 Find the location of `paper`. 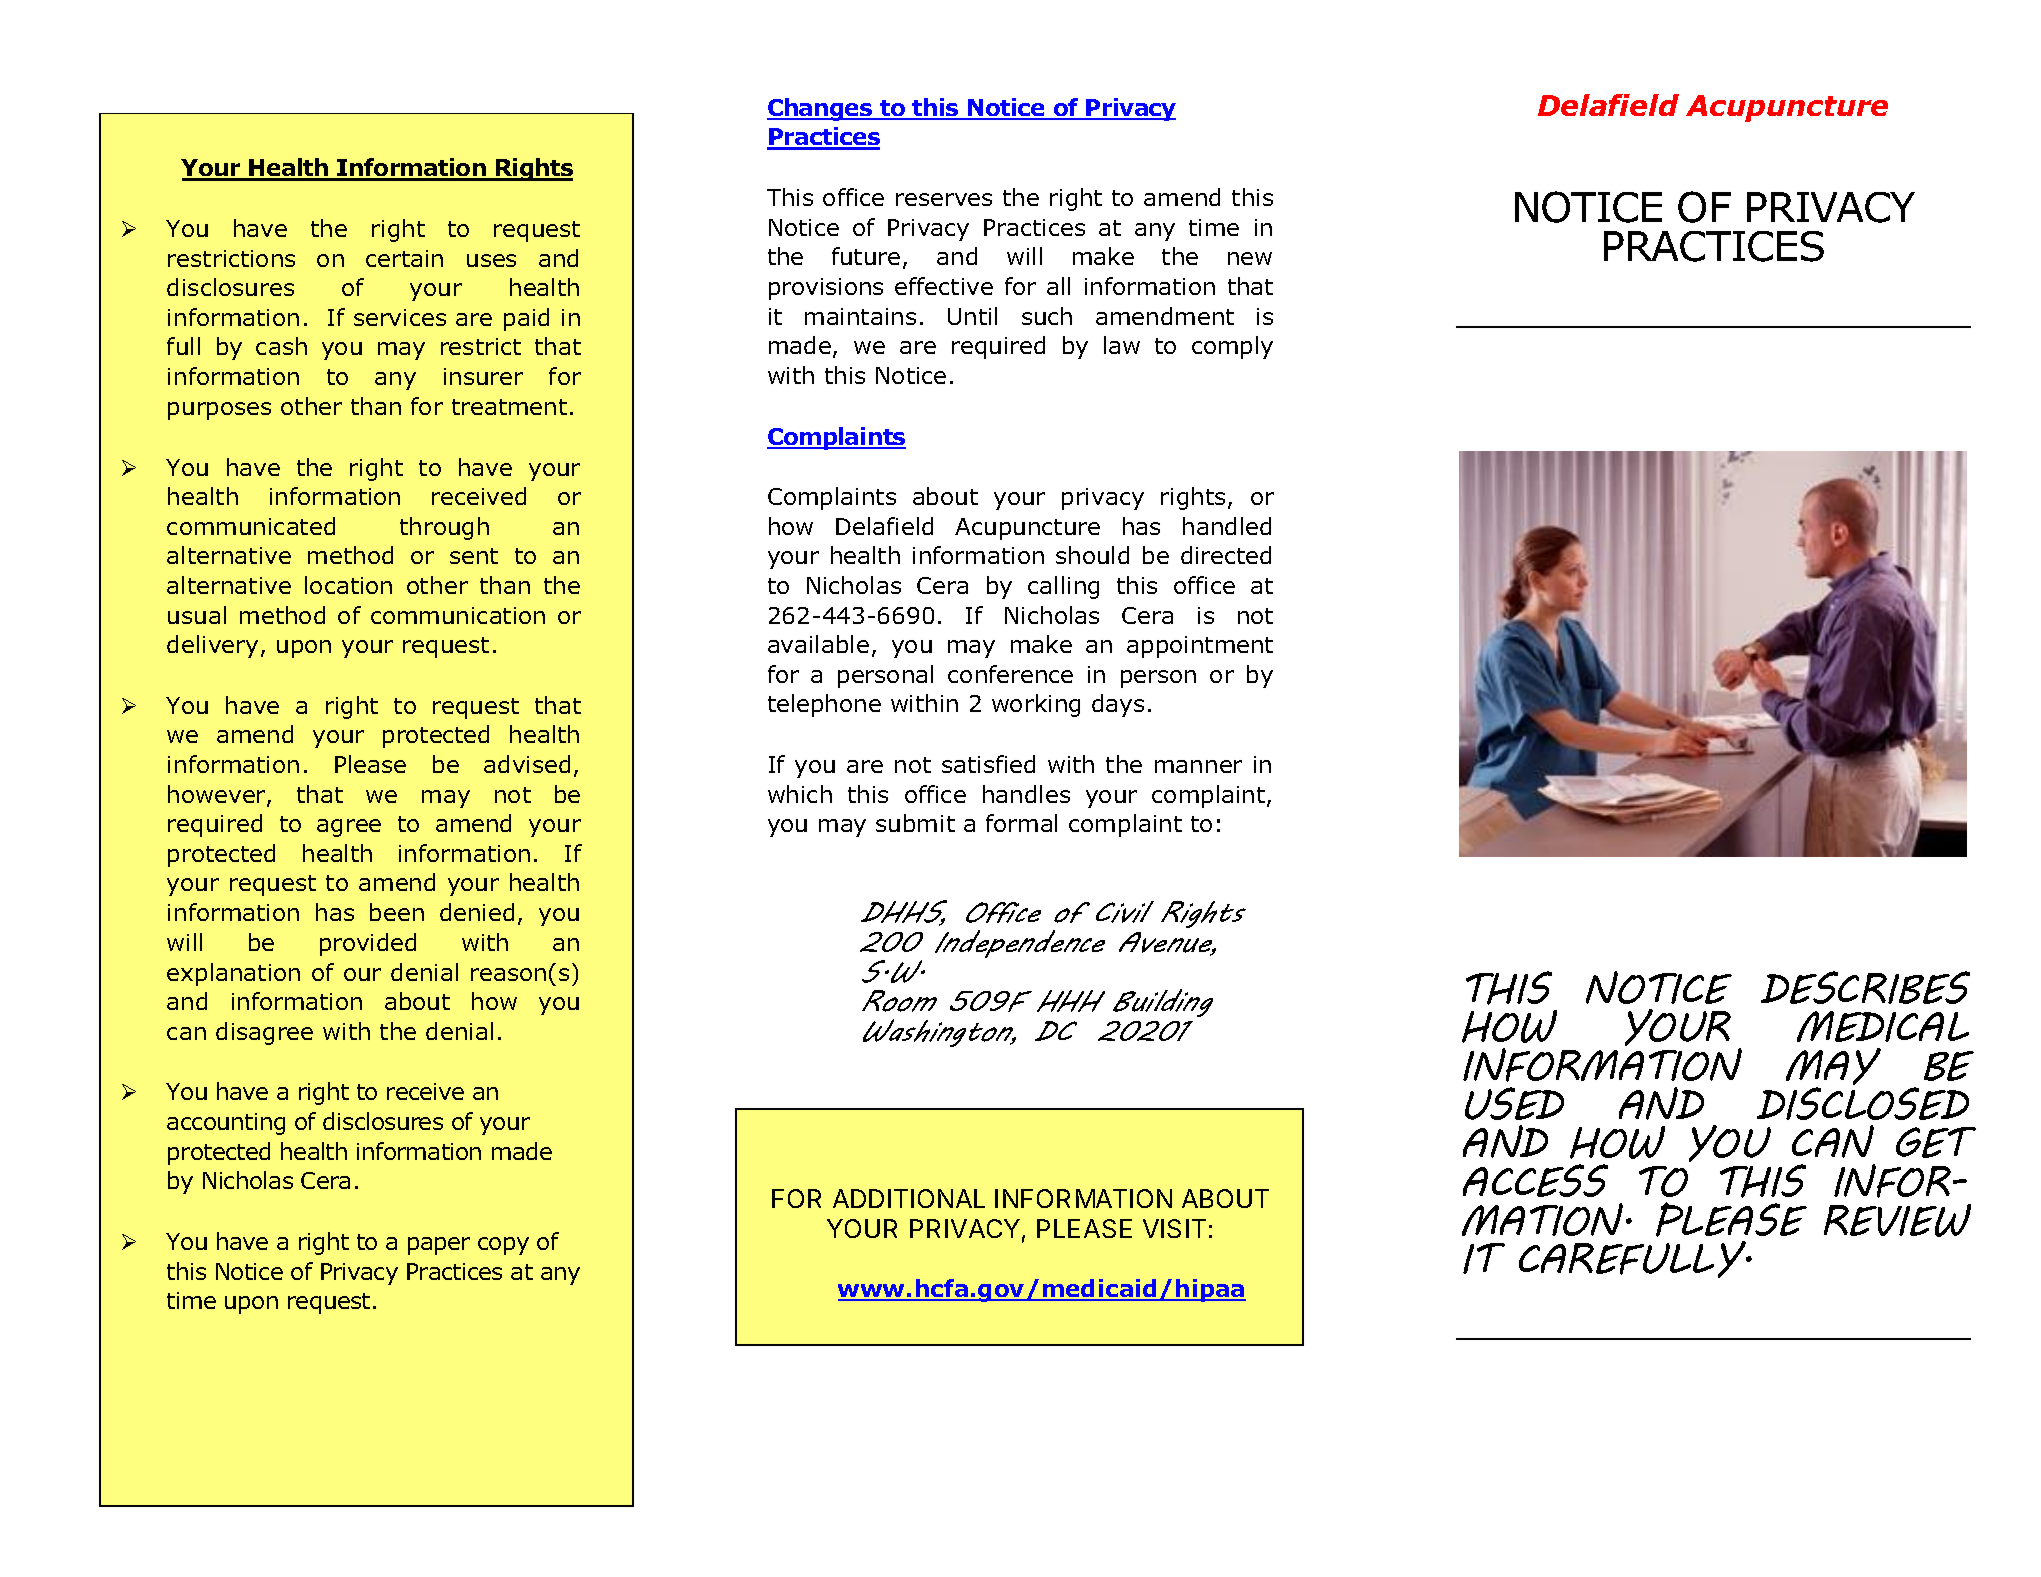

paper is located at coordinates (439, 1246).
